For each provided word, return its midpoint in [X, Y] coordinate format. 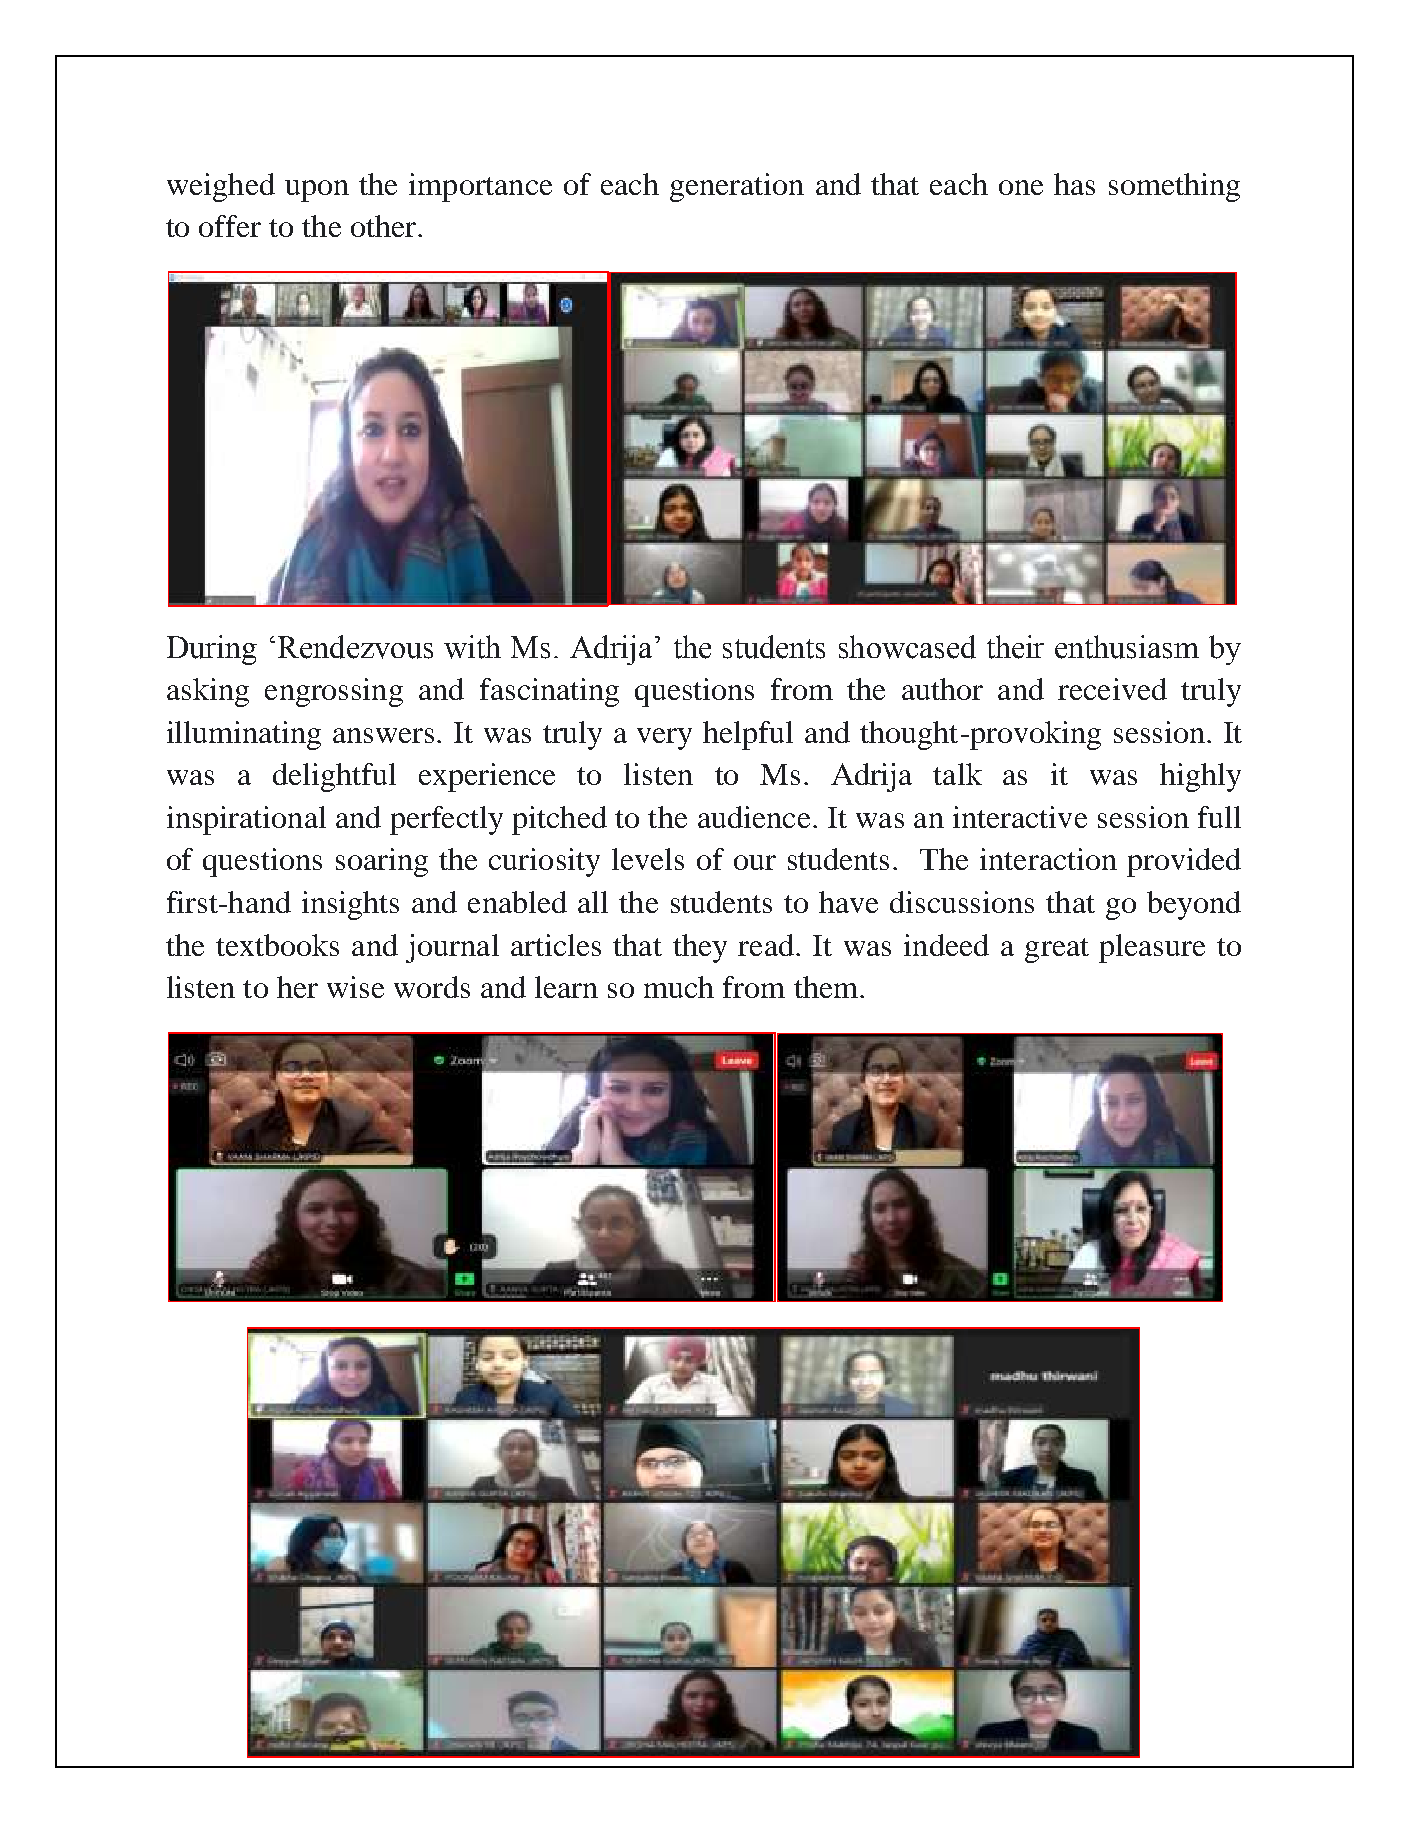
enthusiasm [1127, 647]
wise [355, 987]
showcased [907, 647]
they [700, 948]
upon [317, 191]
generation [737, 187]
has [1074, 184]
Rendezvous [355, 647]
